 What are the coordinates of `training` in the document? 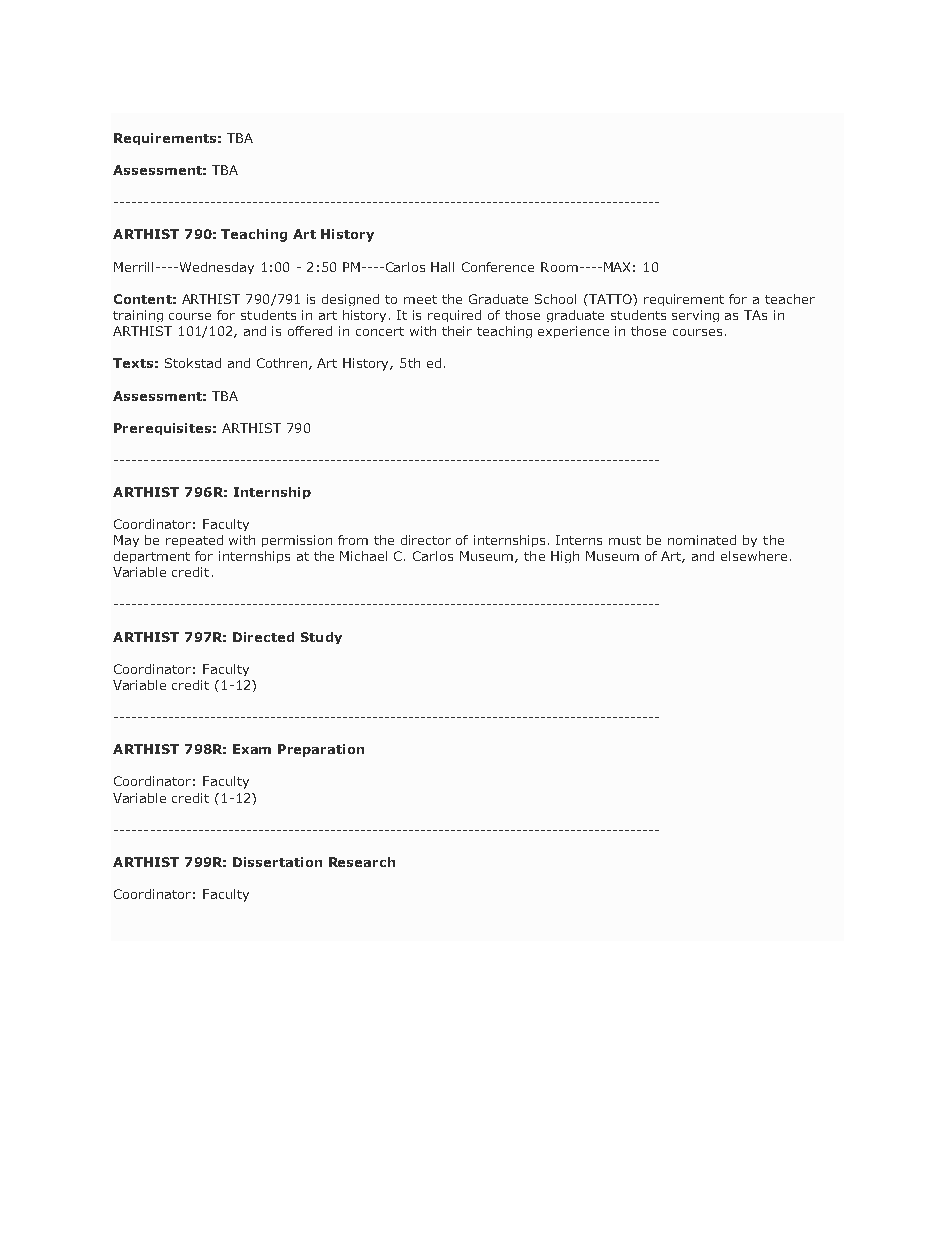 It's located at (138, 316).
